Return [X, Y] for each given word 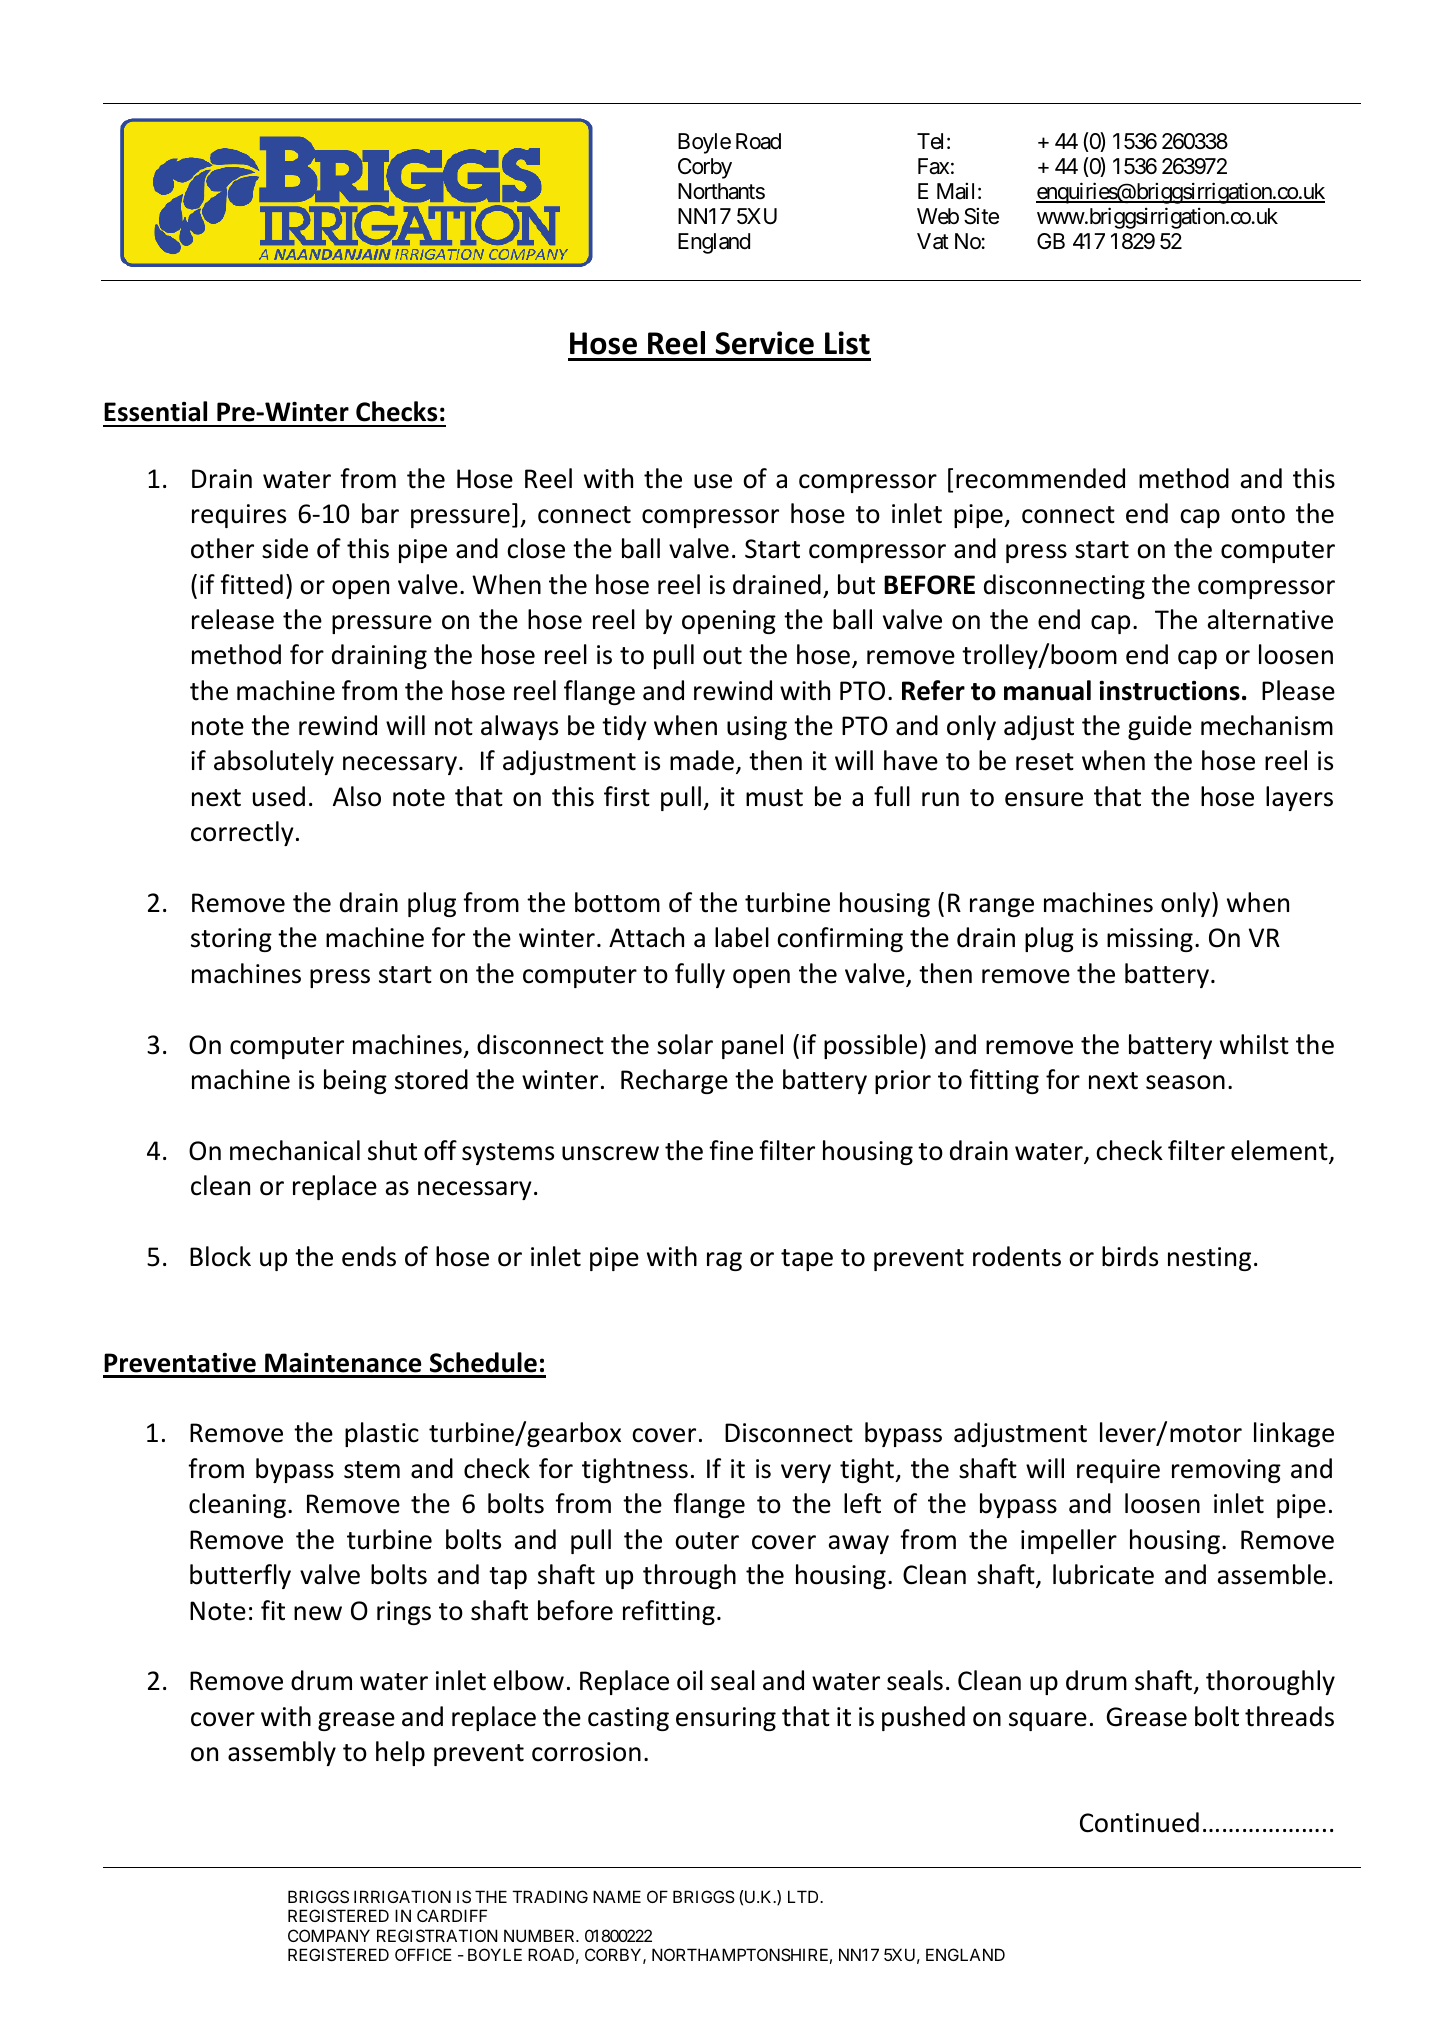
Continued [1139, 1822]
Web [938, 216]
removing [1226, 1471]
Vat [933, 241]
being [355, 1081]
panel [752, 1046]
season [1185, 1082]
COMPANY [329, 1935]
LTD [804, 1896]
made [702, 760]
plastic [382, 1434]
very [806, 1473]
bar [380, 513]
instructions [1169, 691]
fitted [251, 584]
